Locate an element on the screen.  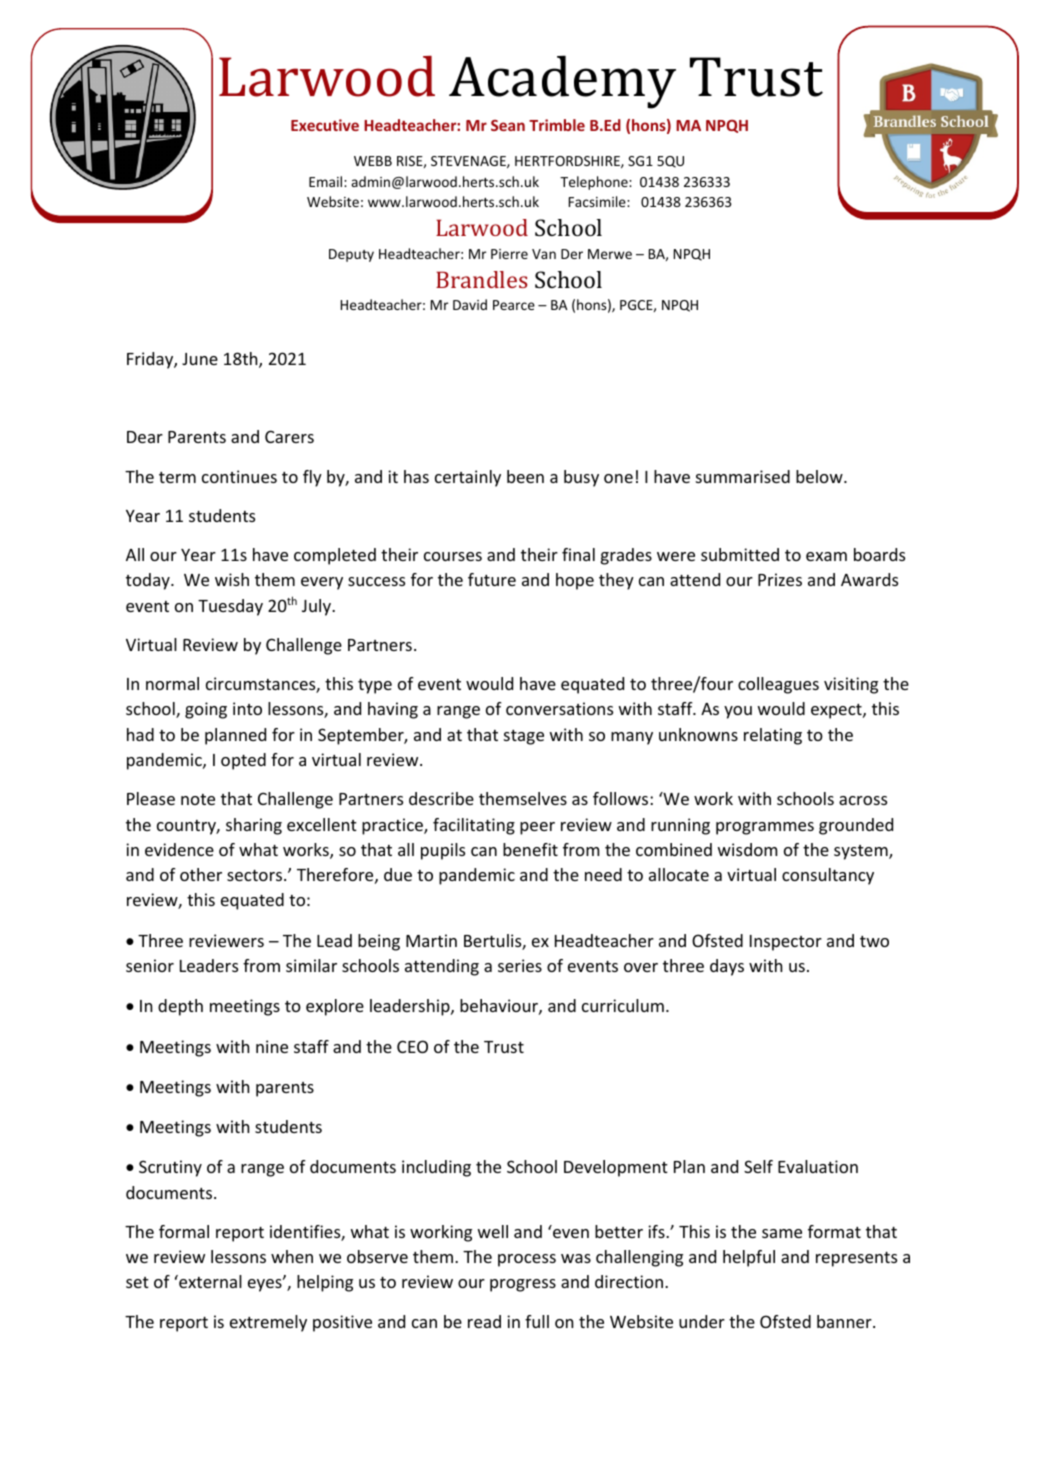
Email is located at coordinates (327, 181).
